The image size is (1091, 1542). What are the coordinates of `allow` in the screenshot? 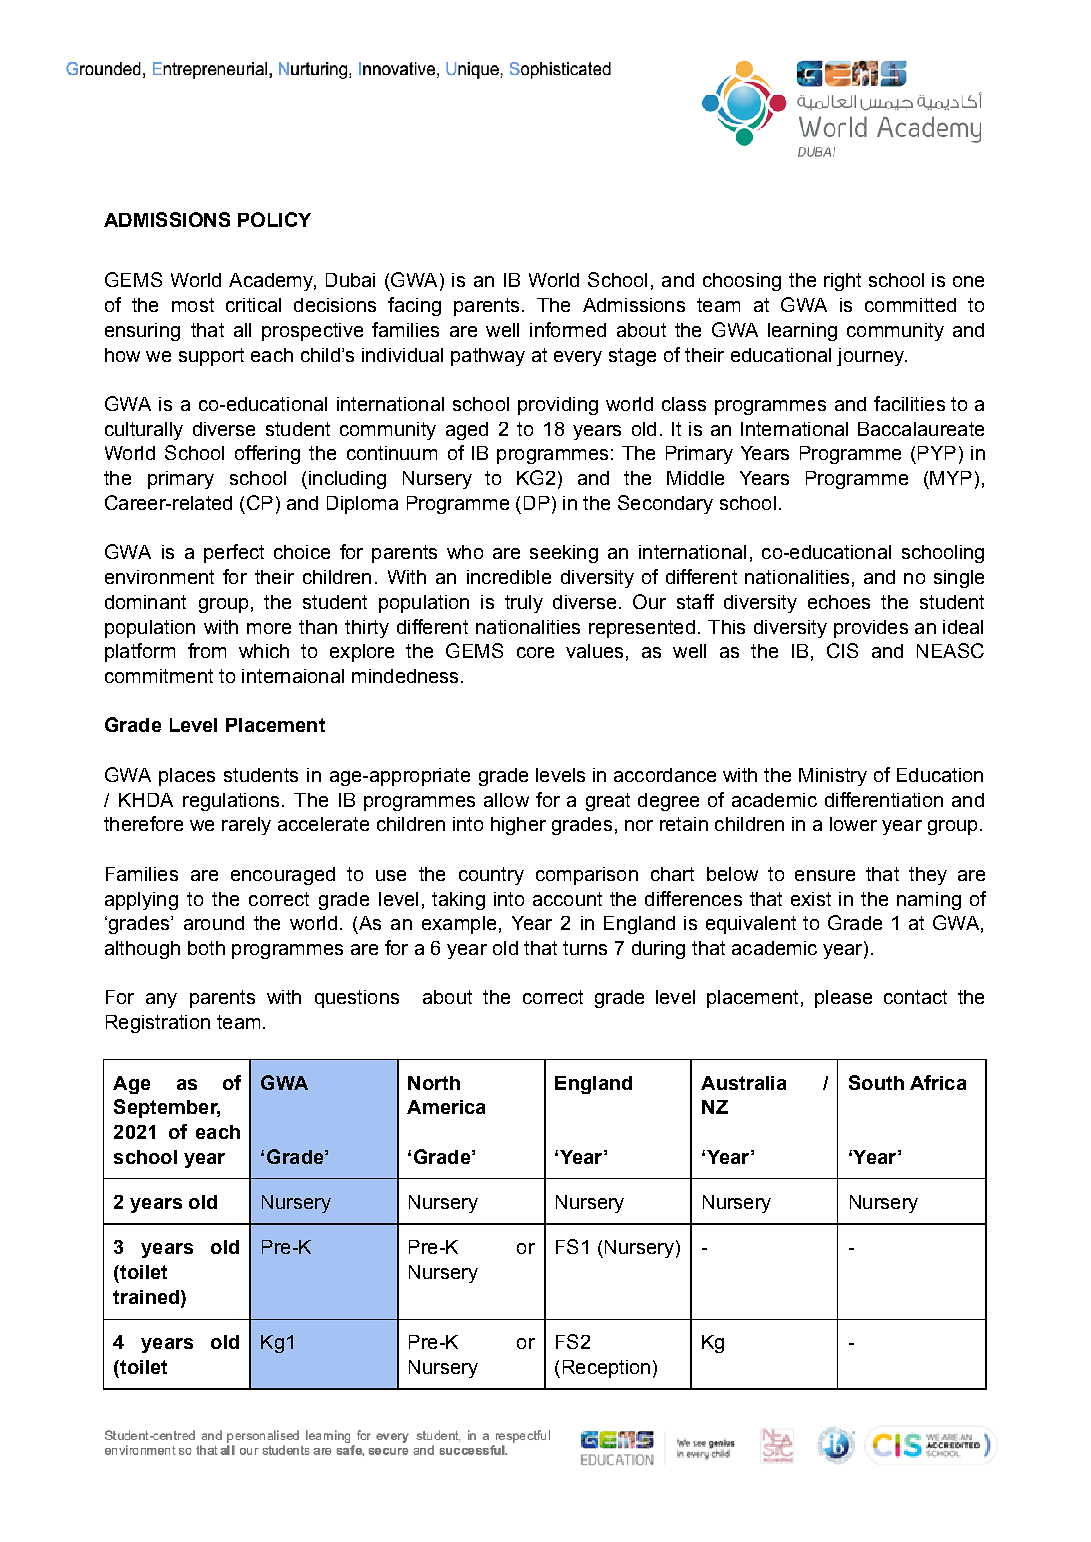 It's located at (506, 800).
